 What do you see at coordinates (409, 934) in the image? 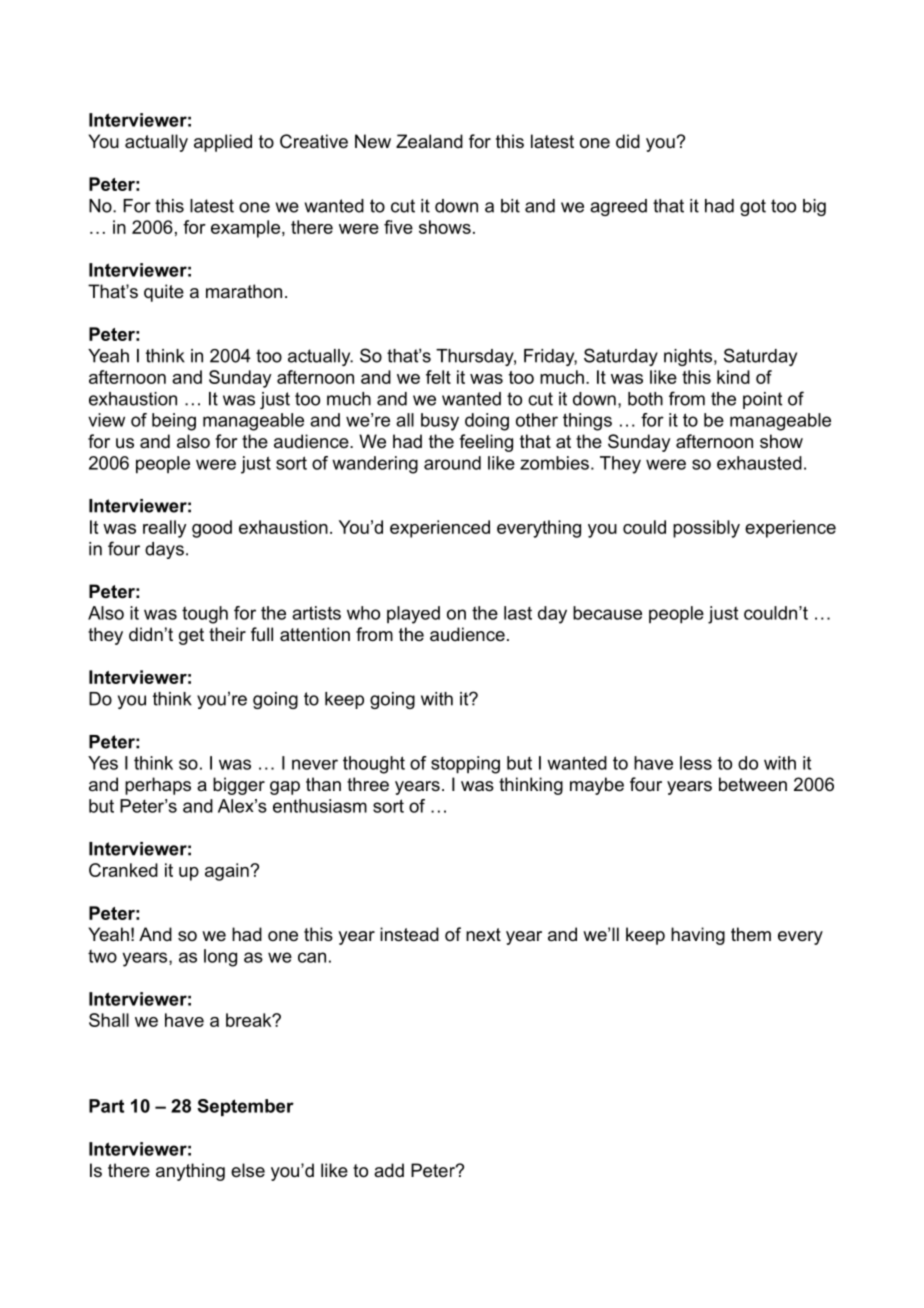
I see `instead` at bounding box center [409, 934].
